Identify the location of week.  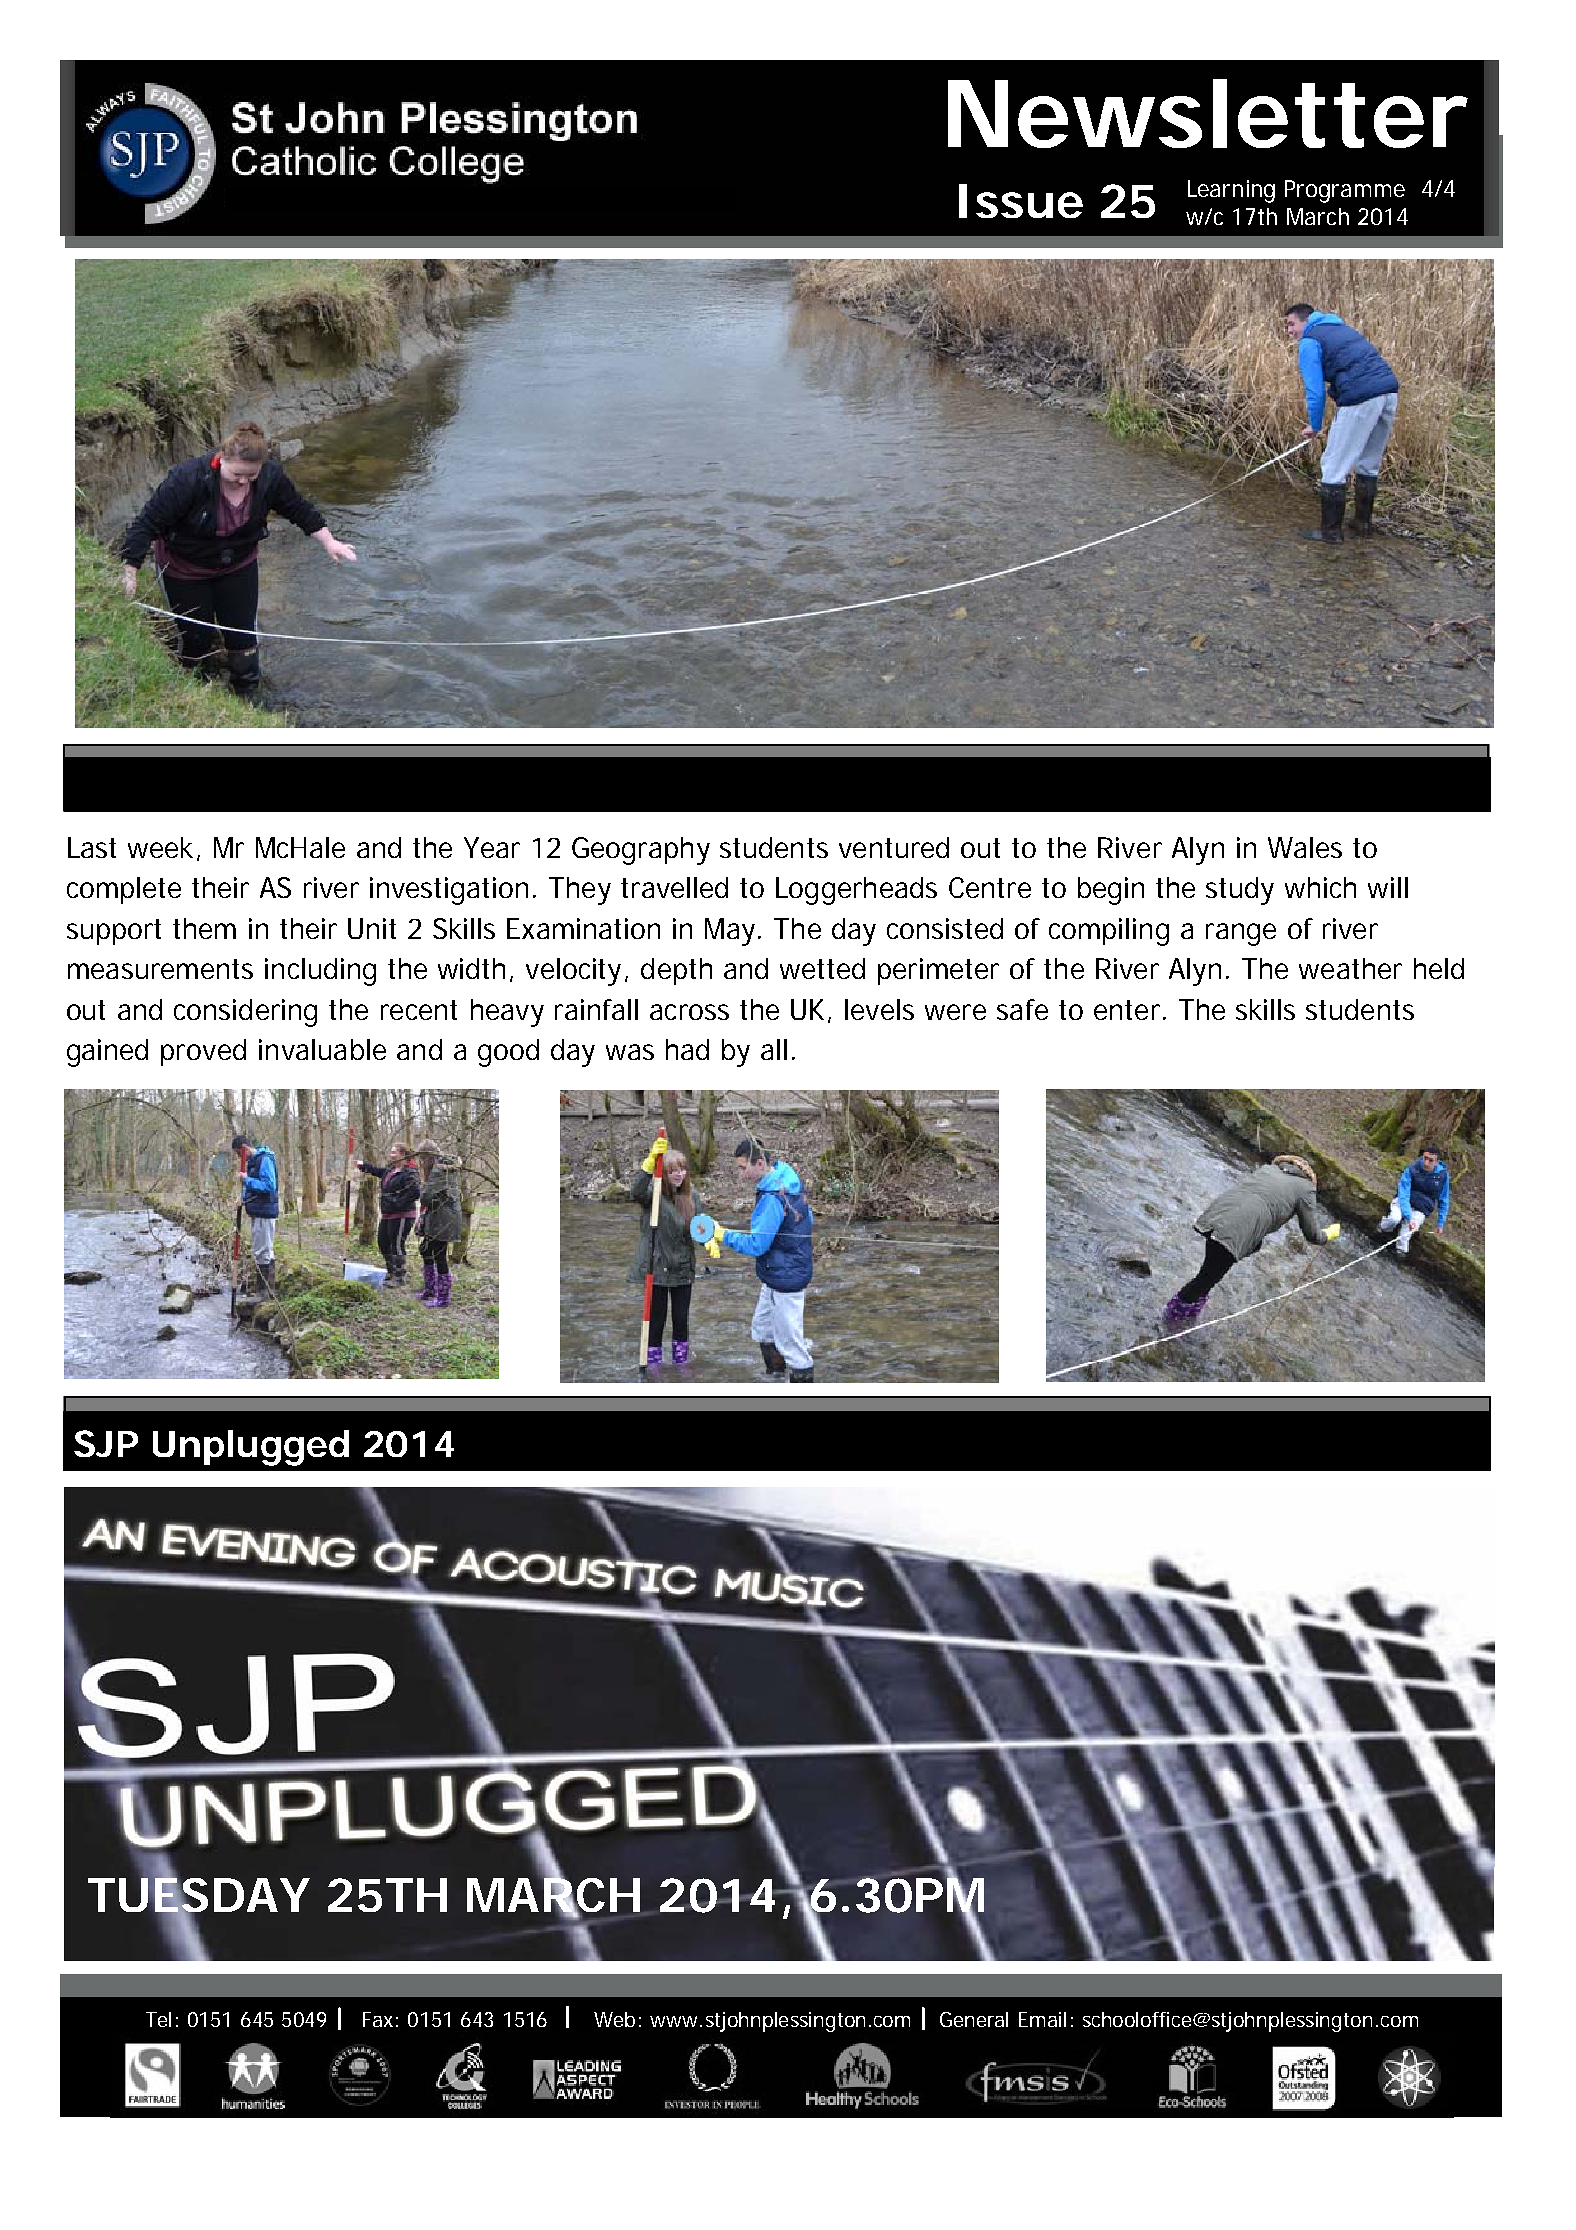
(160, 847).
